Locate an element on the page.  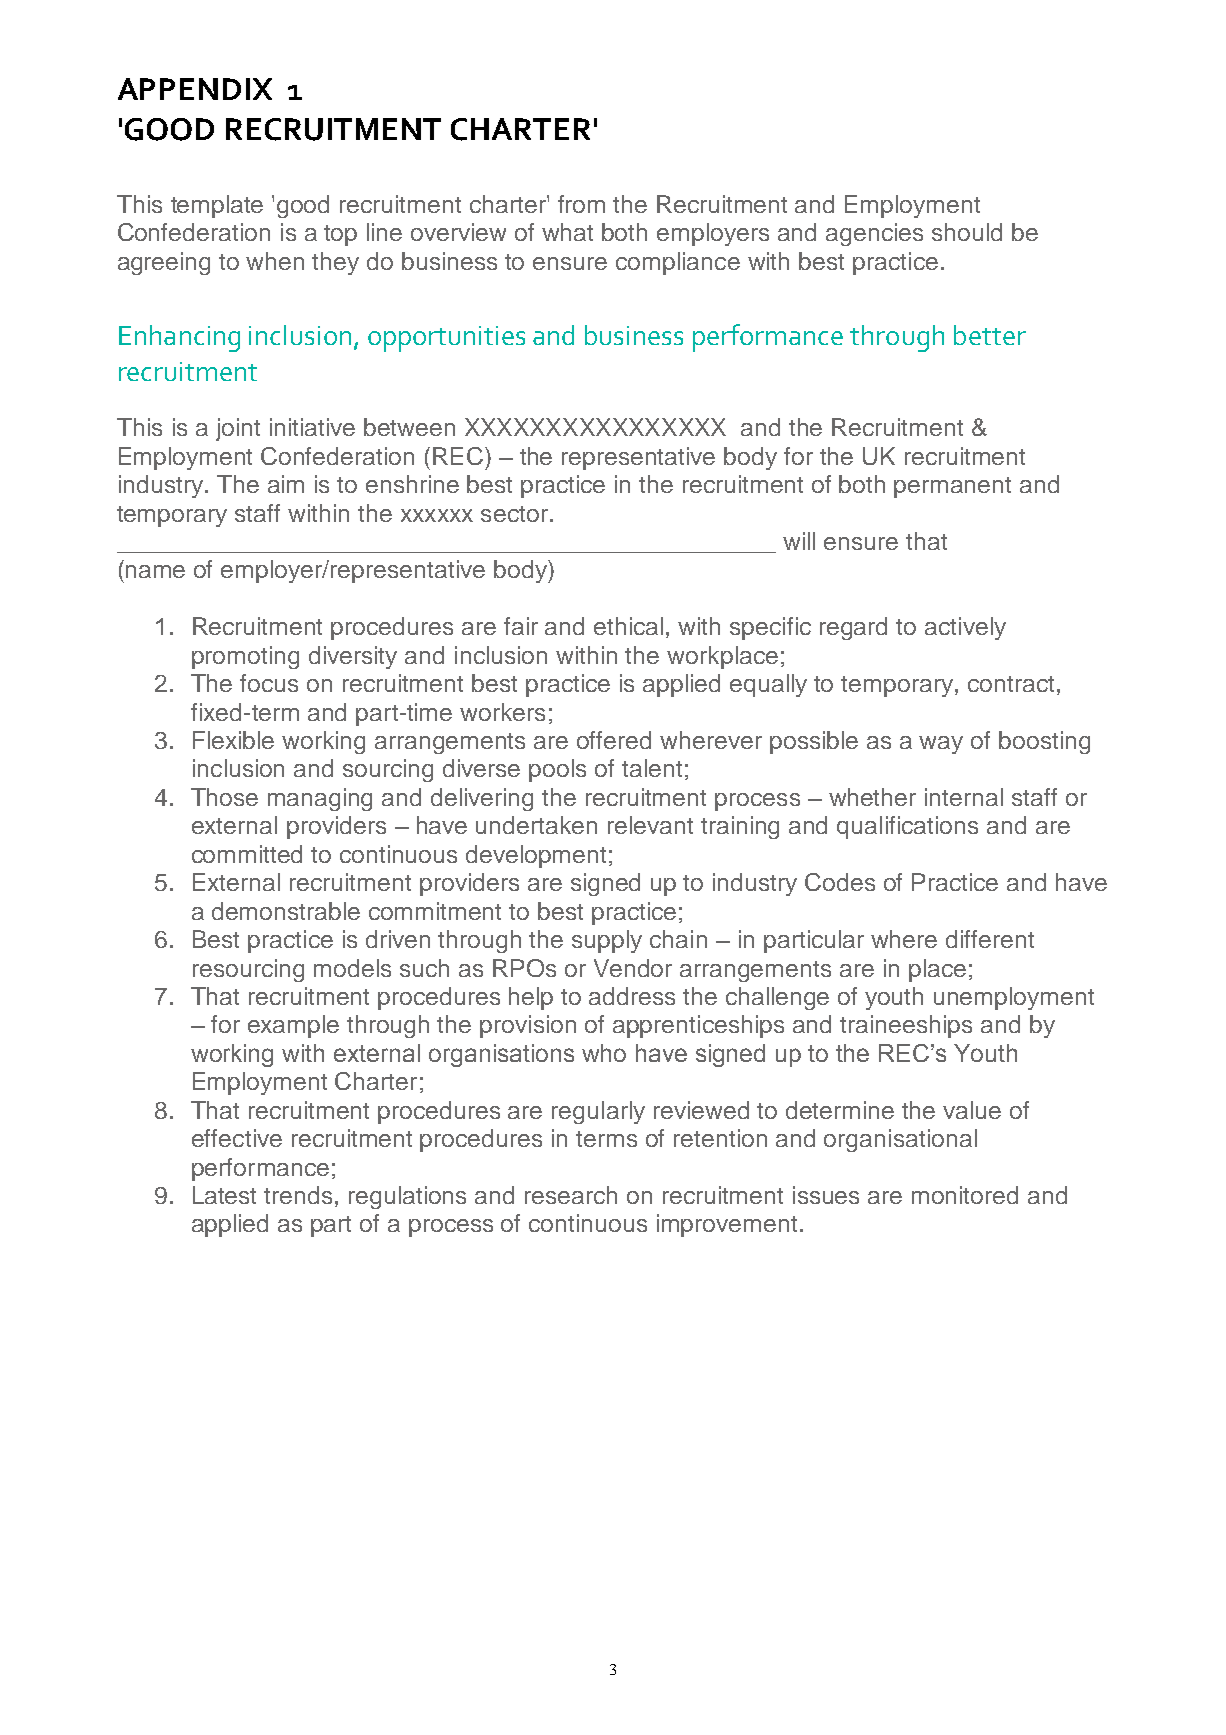
aim is located at coordinates (286, 484).
